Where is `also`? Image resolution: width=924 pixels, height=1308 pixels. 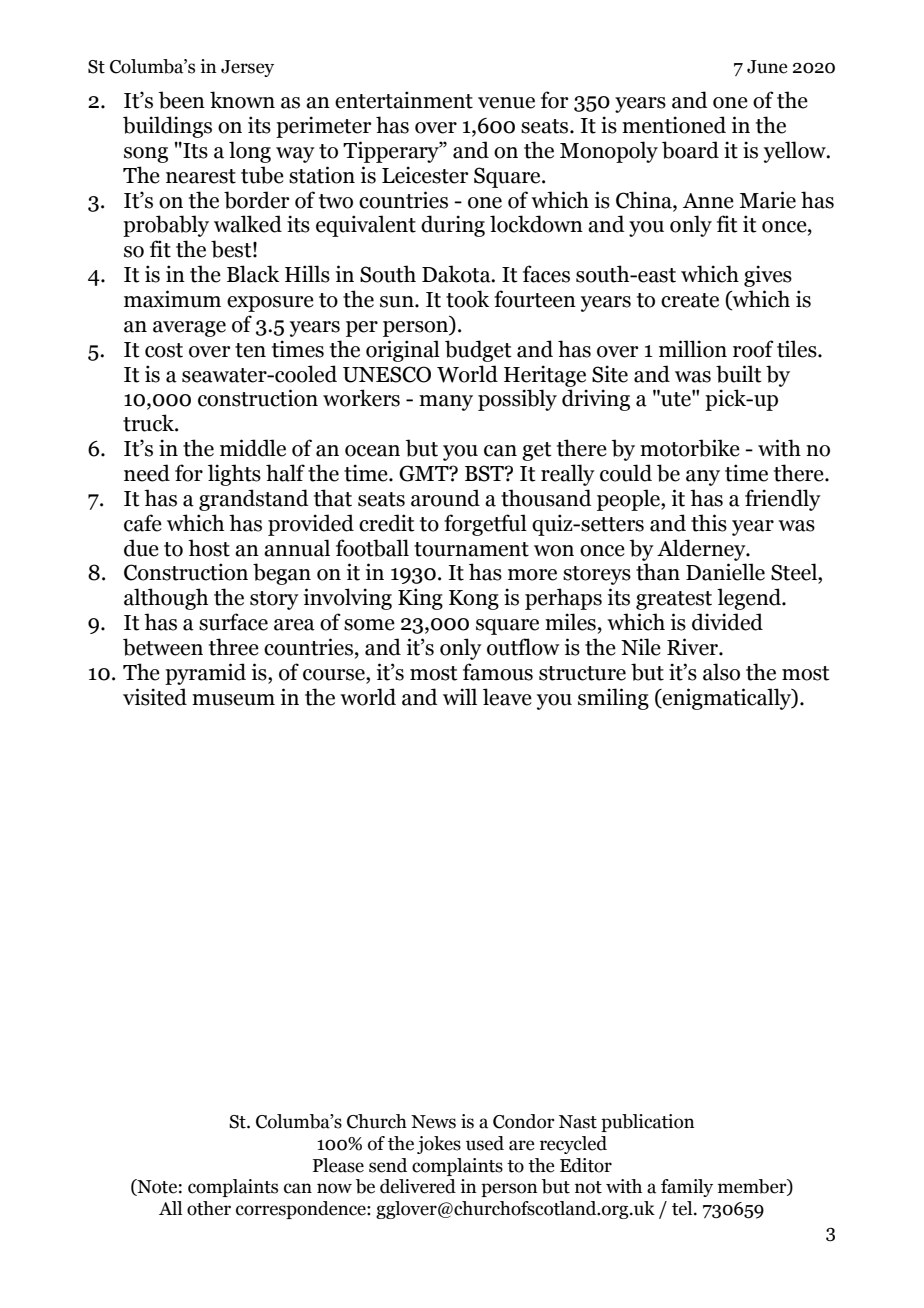 also is located at coordinates (721, 672).
